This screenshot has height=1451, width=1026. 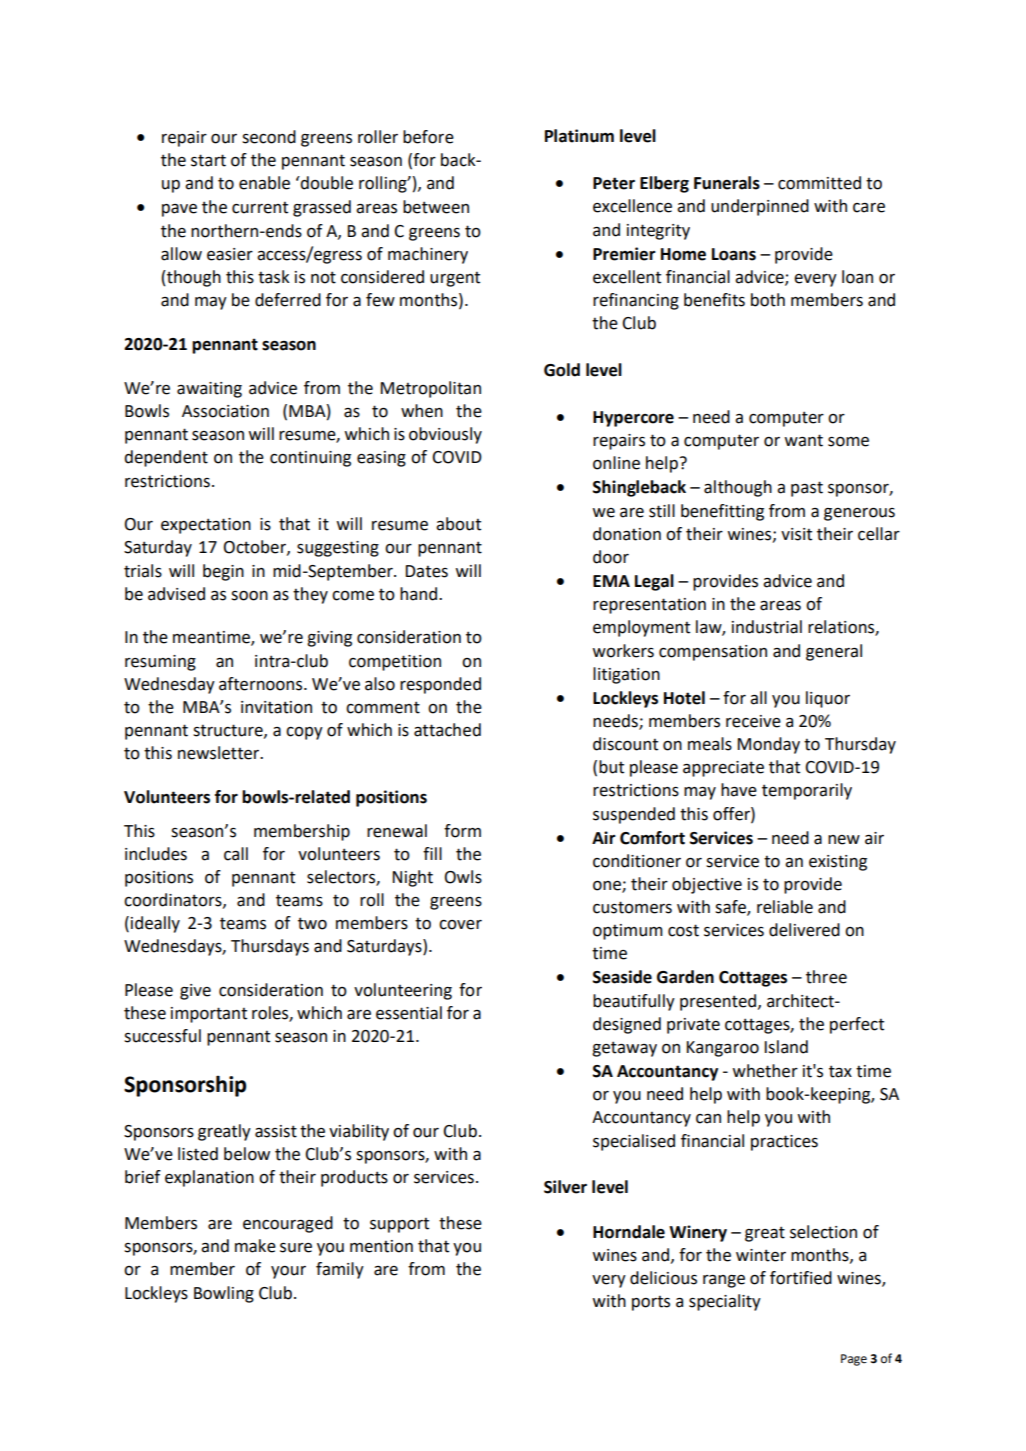 I want to click on between, so click(x=436, y=207).
